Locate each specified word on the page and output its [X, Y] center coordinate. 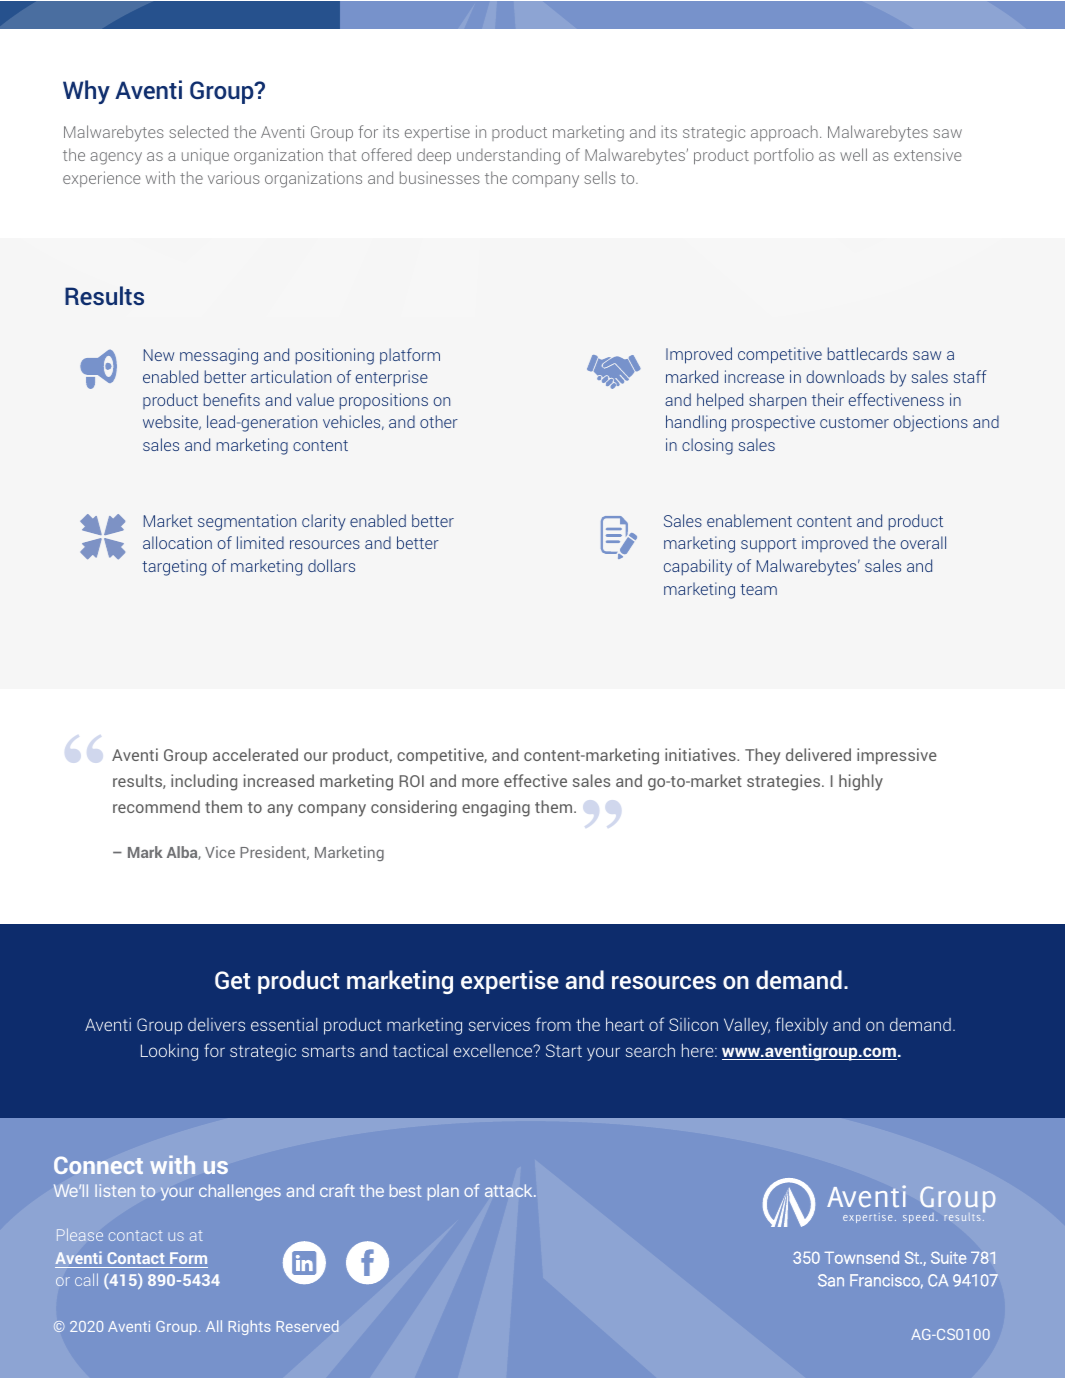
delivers [216, 1024]
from [553, 1024]
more [480, 782]
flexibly [801, 1026]
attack [510, 1190]
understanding [508, 156]
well [853, 154]
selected [198, 131]
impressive [897, 756]
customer [854, 422]
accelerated [255, 754]
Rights [250, 1327]
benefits [232, 399]
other [439, 421]
